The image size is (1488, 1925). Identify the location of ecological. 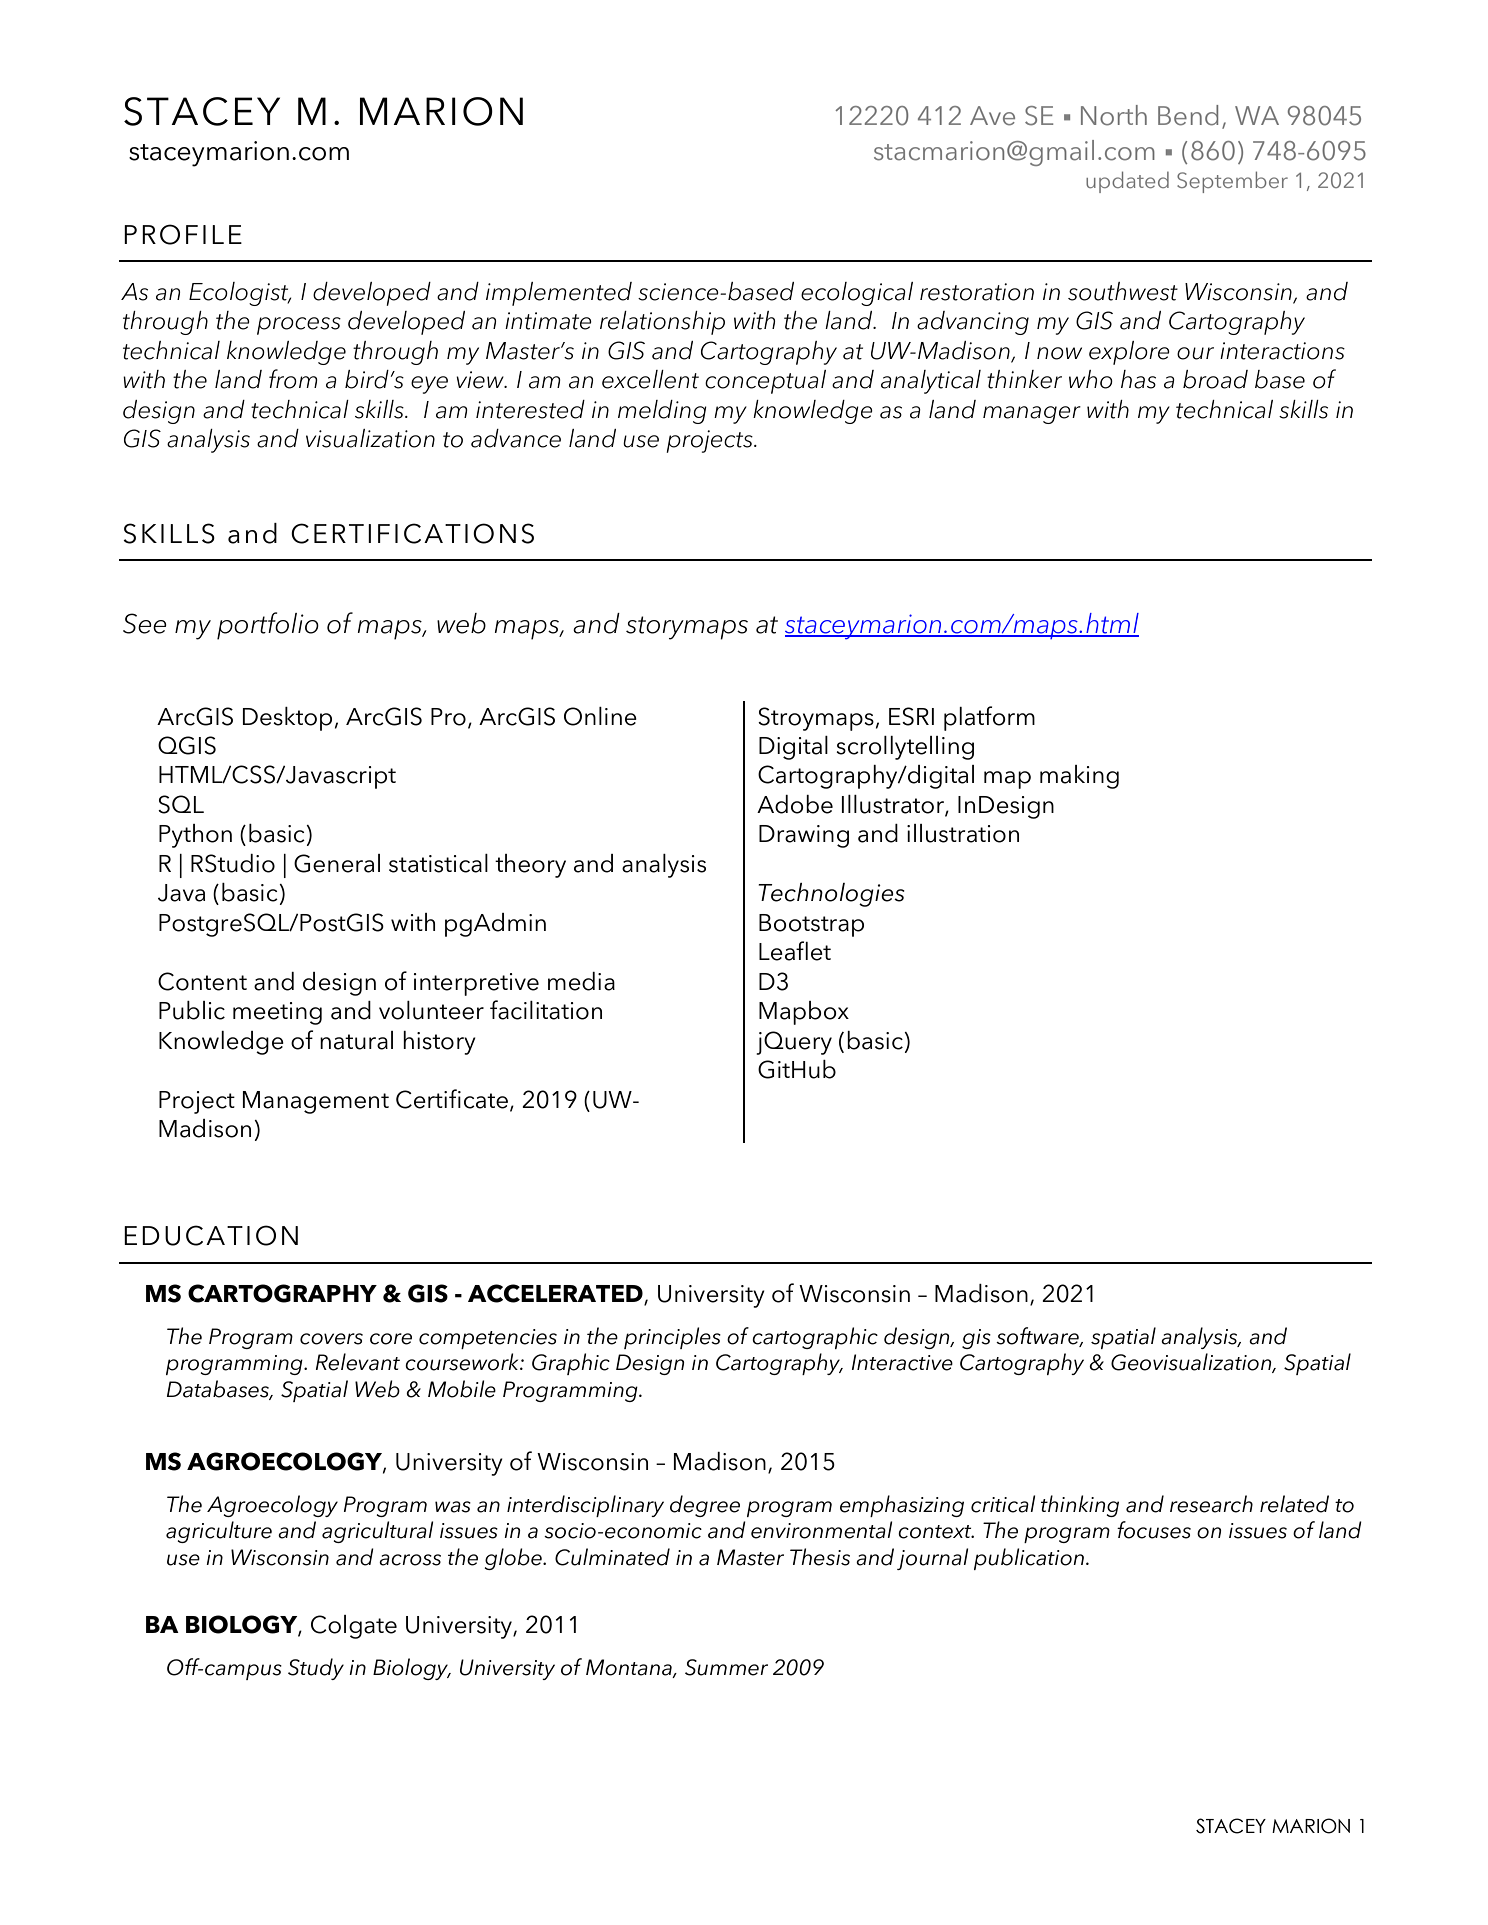
(857, 294).
